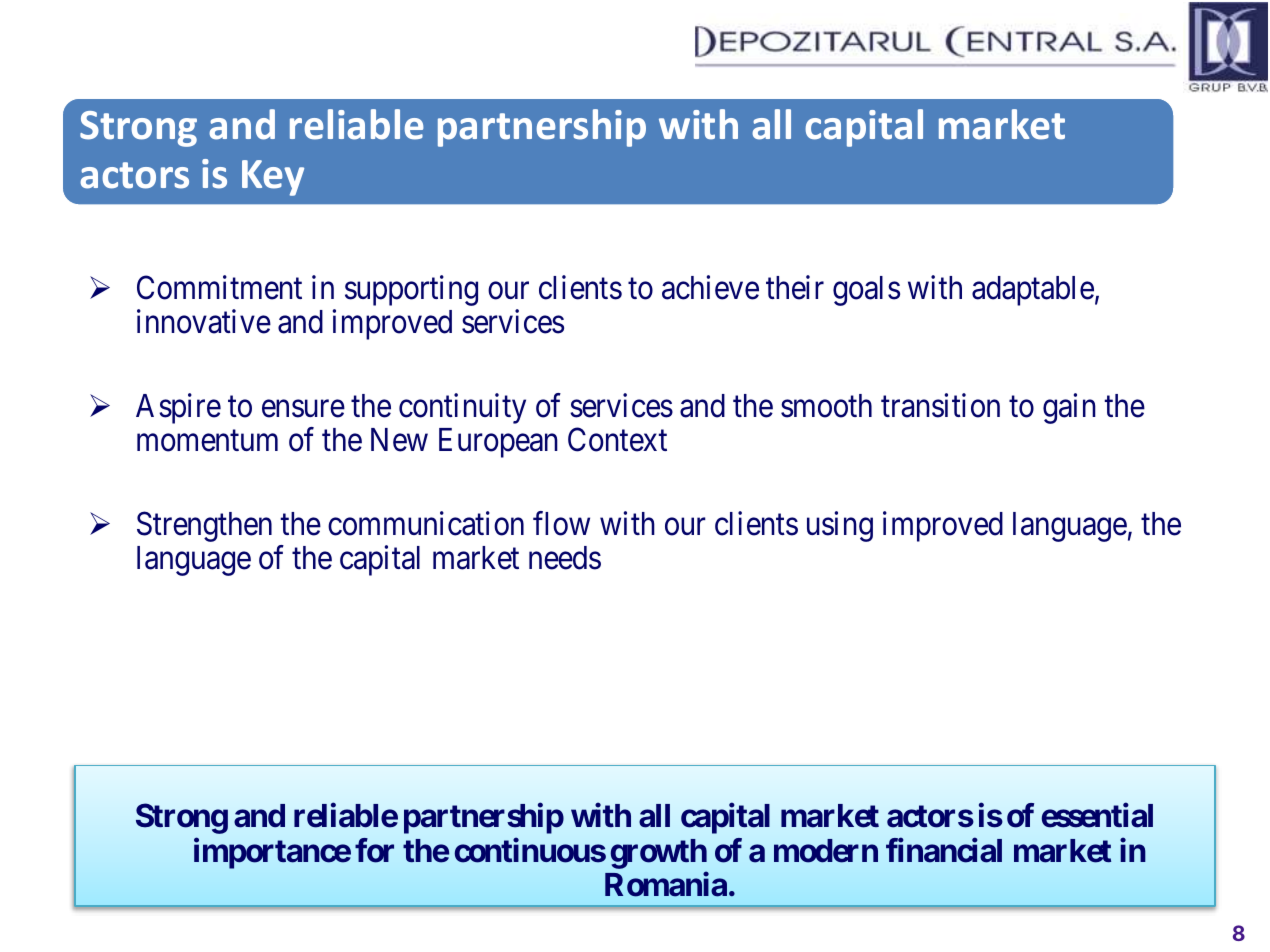  What do you see at coordinates (1033, 291) in the page?
I see `adaptable` at bounding box center [1033, 291].
